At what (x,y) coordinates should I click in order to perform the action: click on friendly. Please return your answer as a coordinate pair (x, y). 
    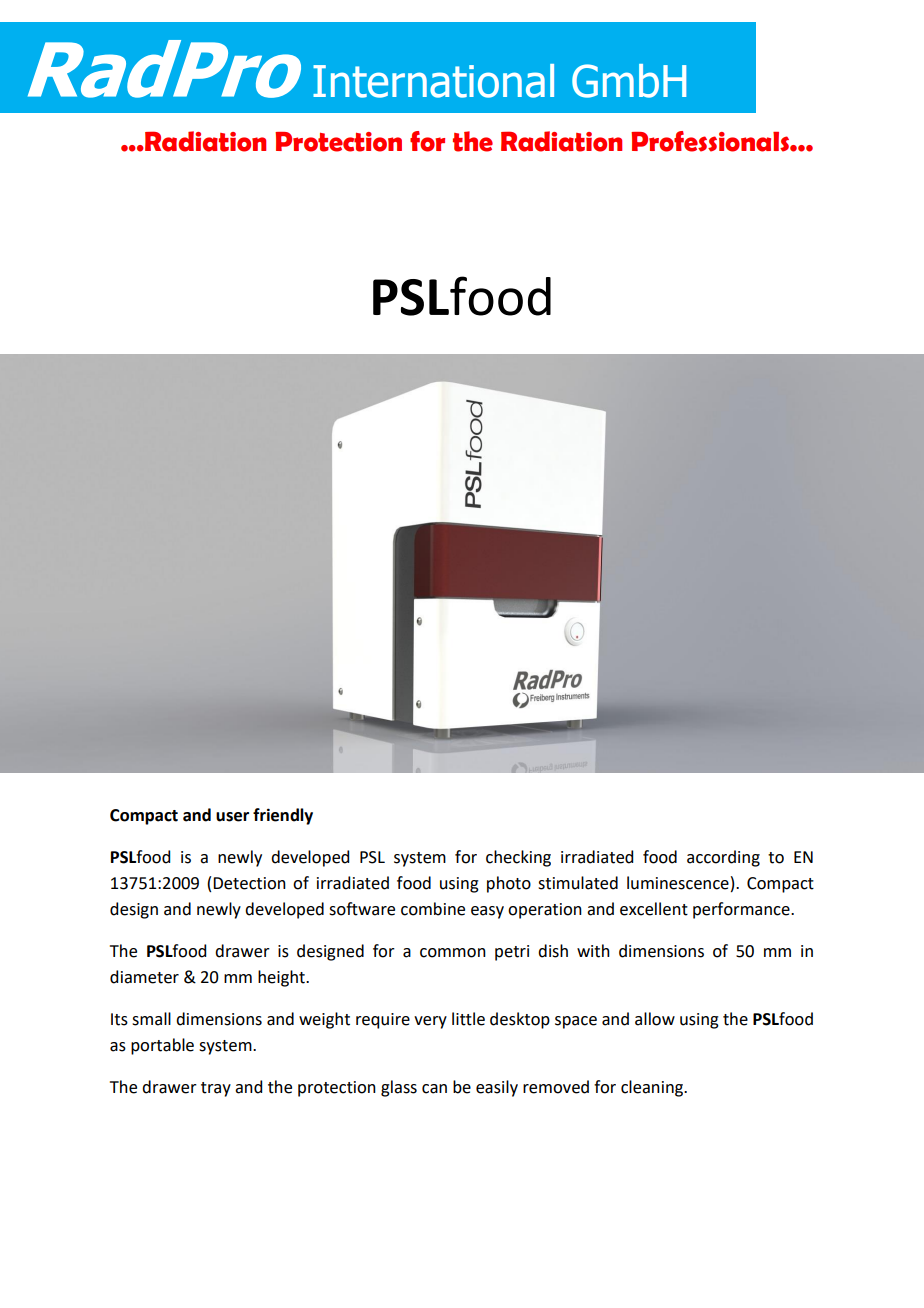
    Looking at the image, I should click on (283, 816).
